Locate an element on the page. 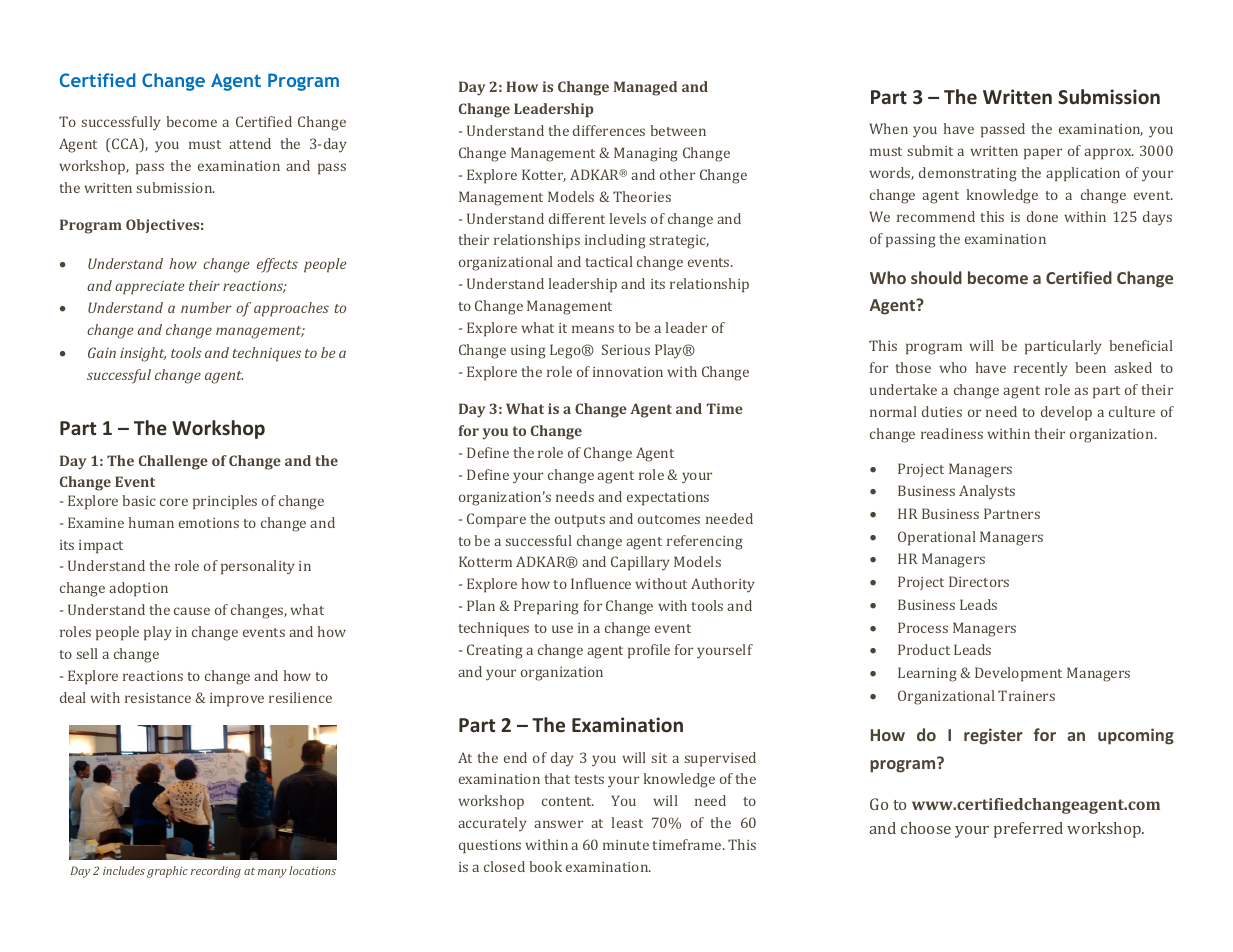 This document has height=952, width=1233. Preparing is located at coordinates (546, 607).
